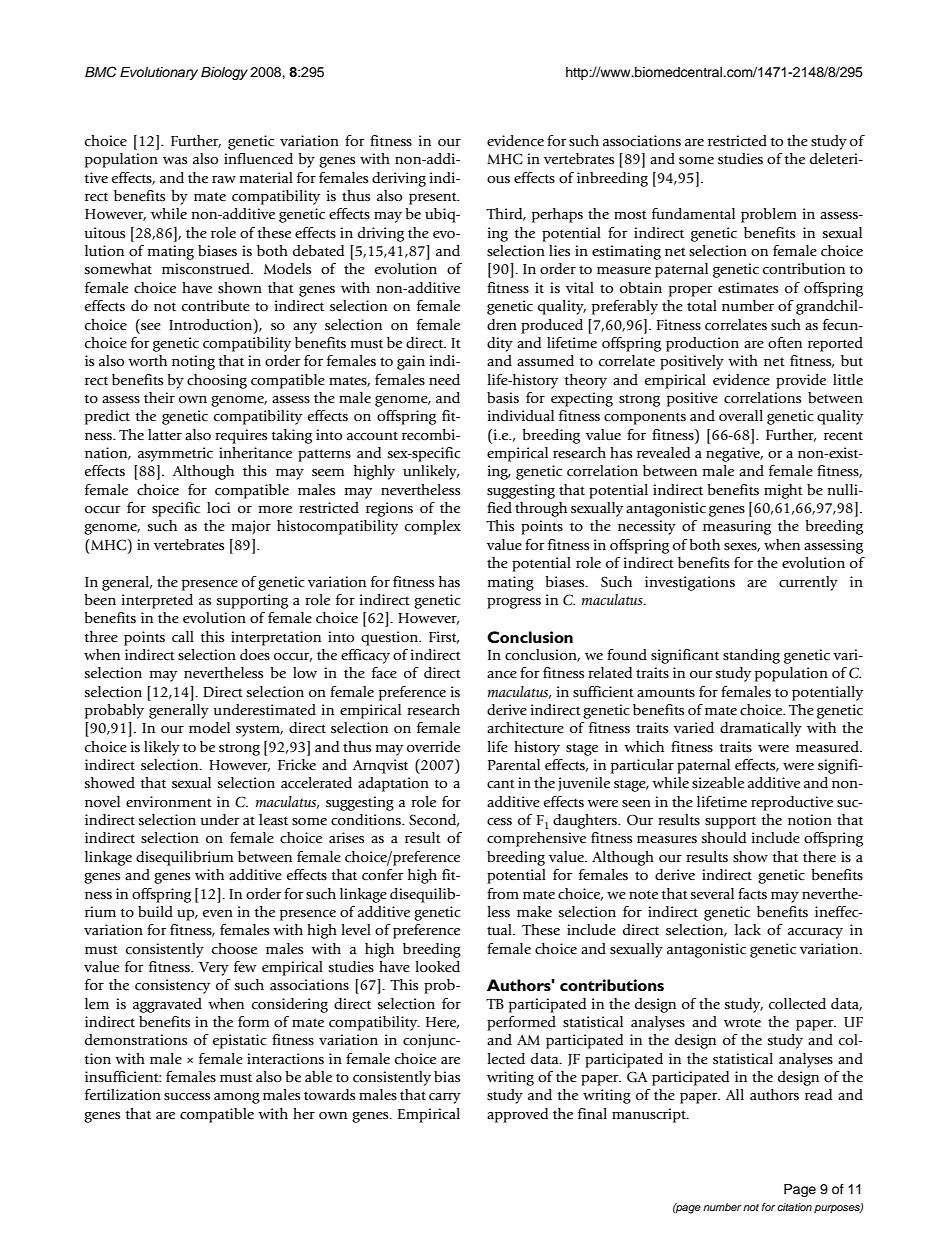 The image size is (952, 1237). I want to click on noting, so click(193, 362).
